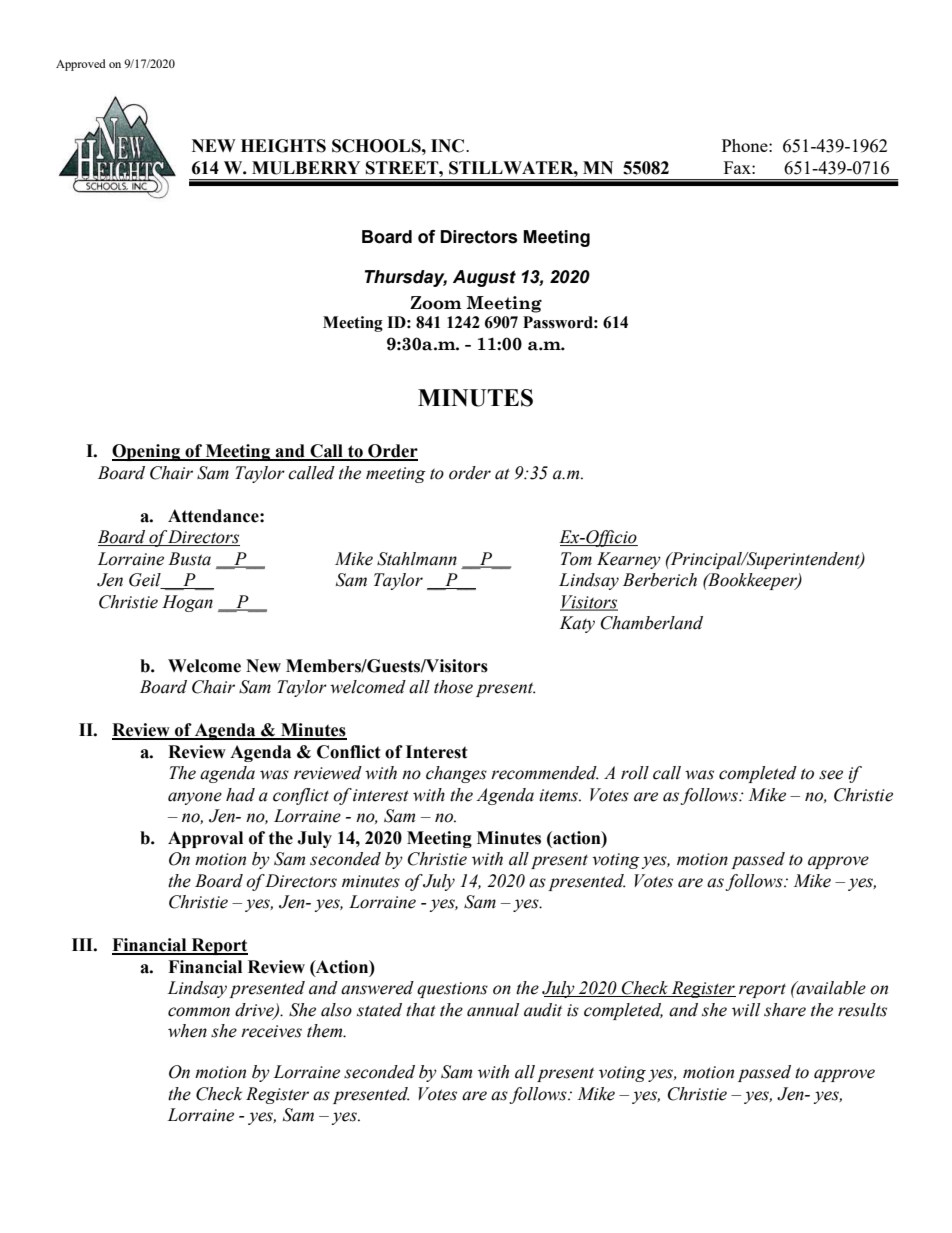 This screenshot has height=1233, width=952. What do you see at coordinates (147, 452) in the screenshot?
I see `Opening` at bounding box center [147, 452].
